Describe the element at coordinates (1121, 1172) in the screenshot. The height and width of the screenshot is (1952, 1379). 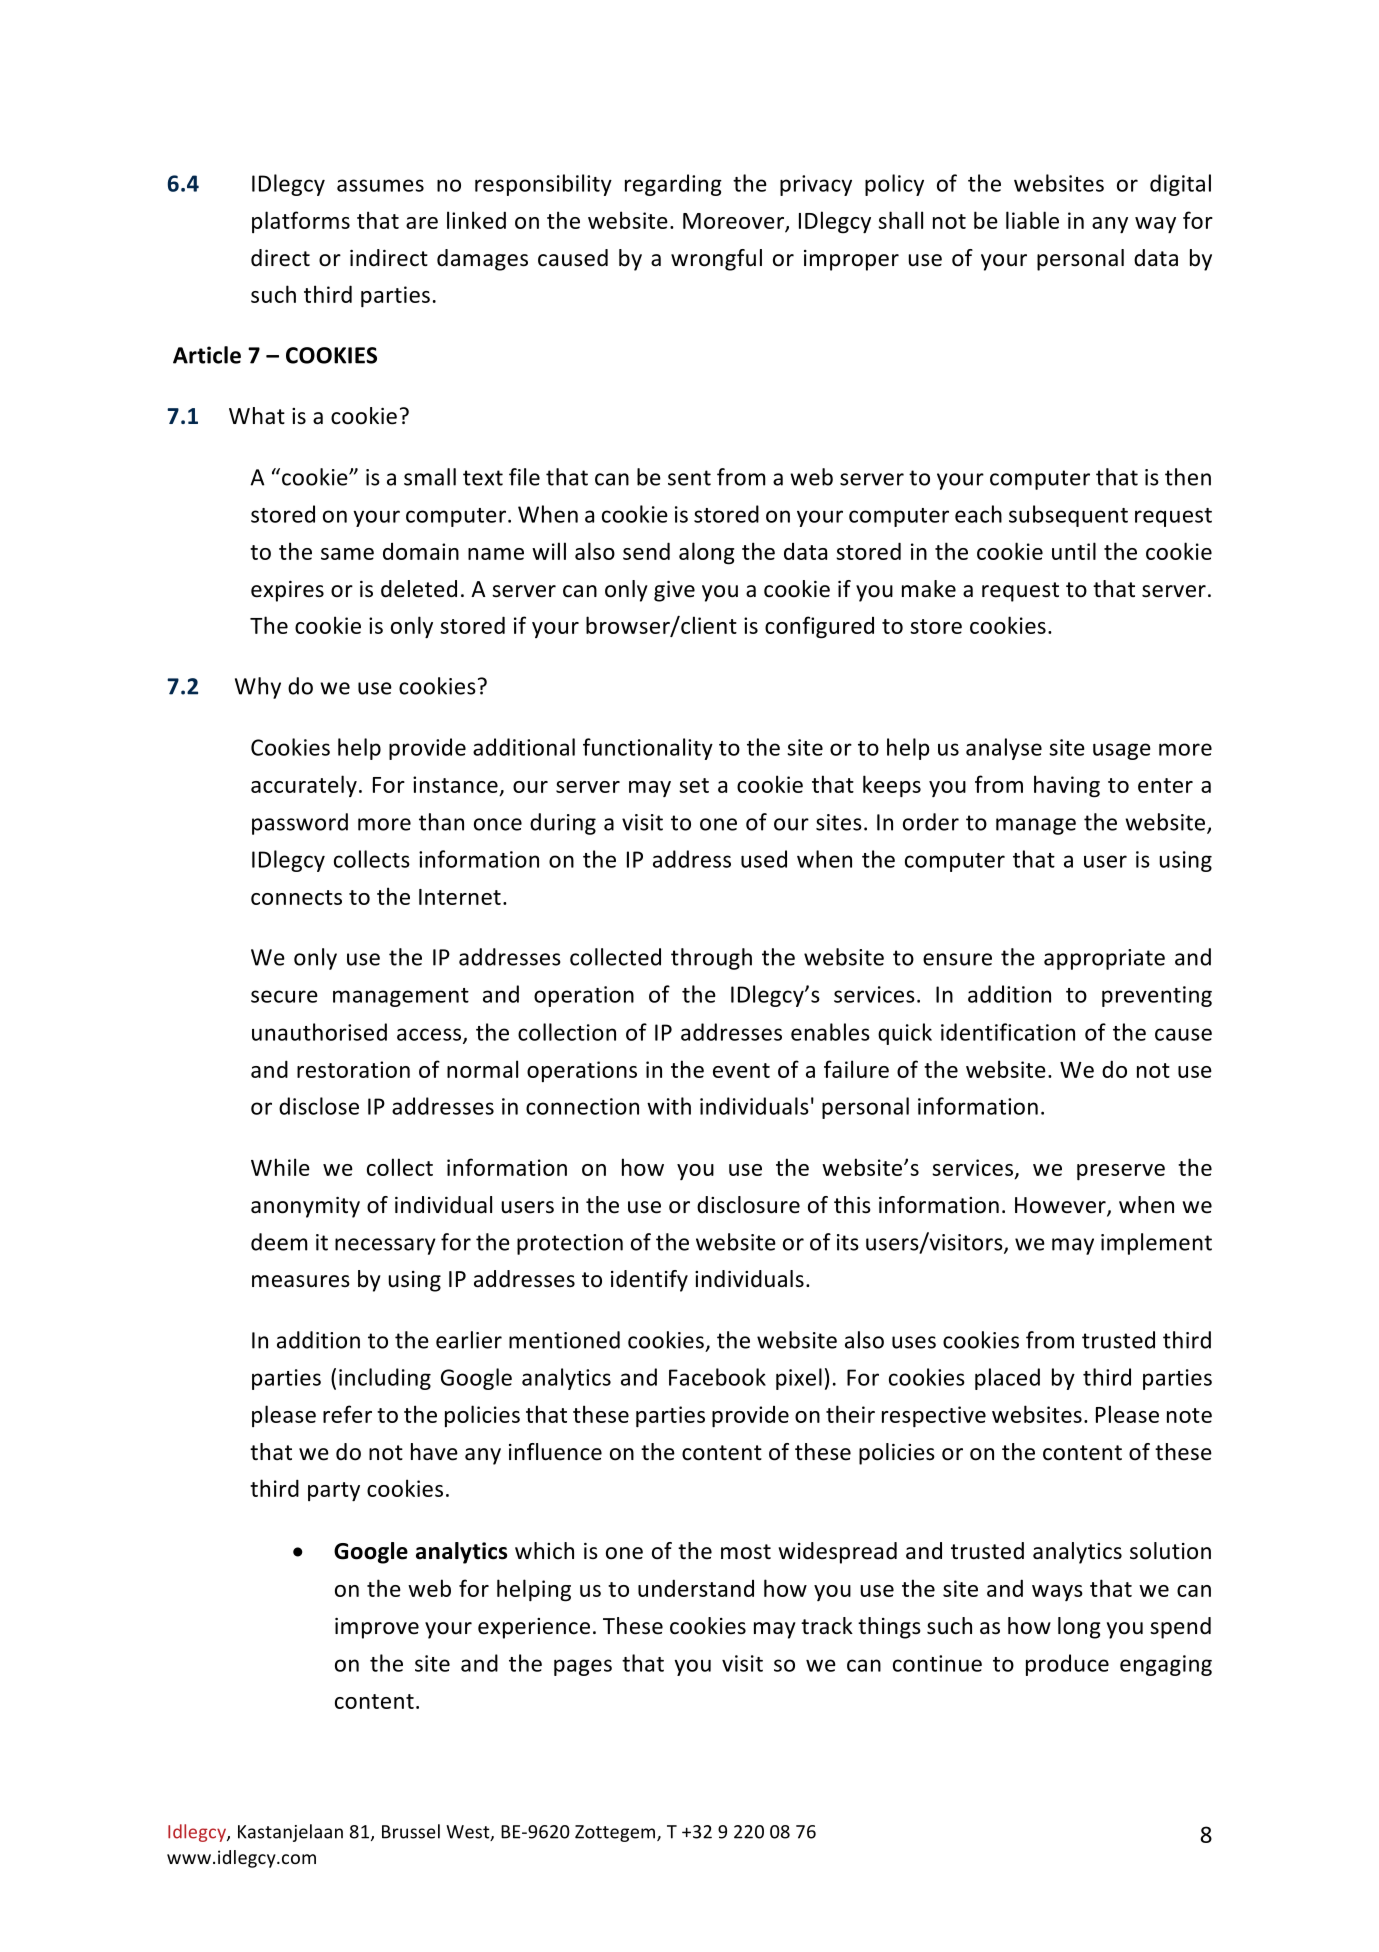
I see `preserve` at that location.
